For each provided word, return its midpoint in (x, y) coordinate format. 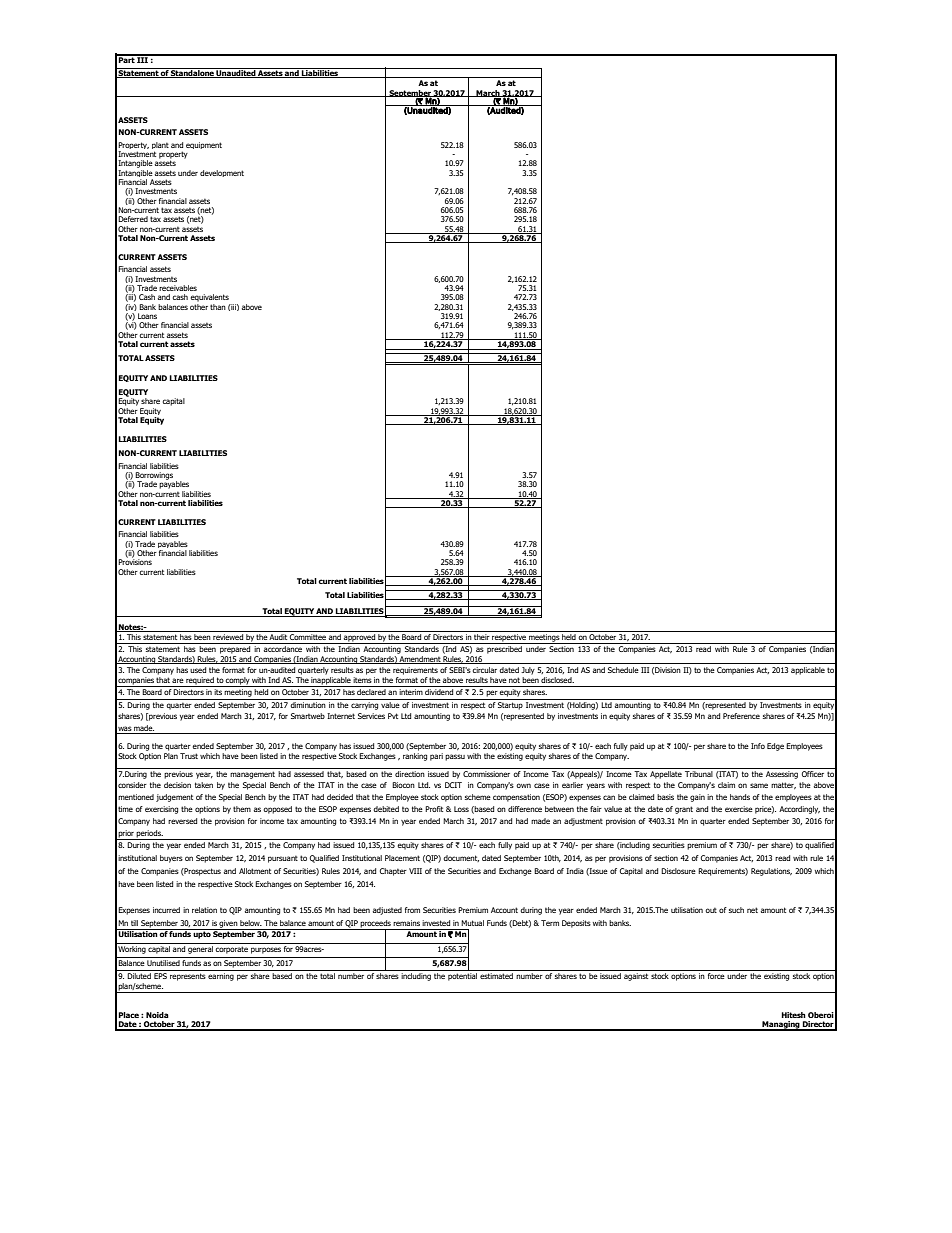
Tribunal (699, 772)
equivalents (209, 298)
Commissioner (487, 772)
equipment (204, 145)
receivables (178, 288)
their (481, 635)
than (218, 307)
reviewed (228, 635)
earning (221, 977)
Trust (189, 756)
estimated (496, 976)
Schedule (623, 670)
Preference (741, 716)
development (222, 173)
